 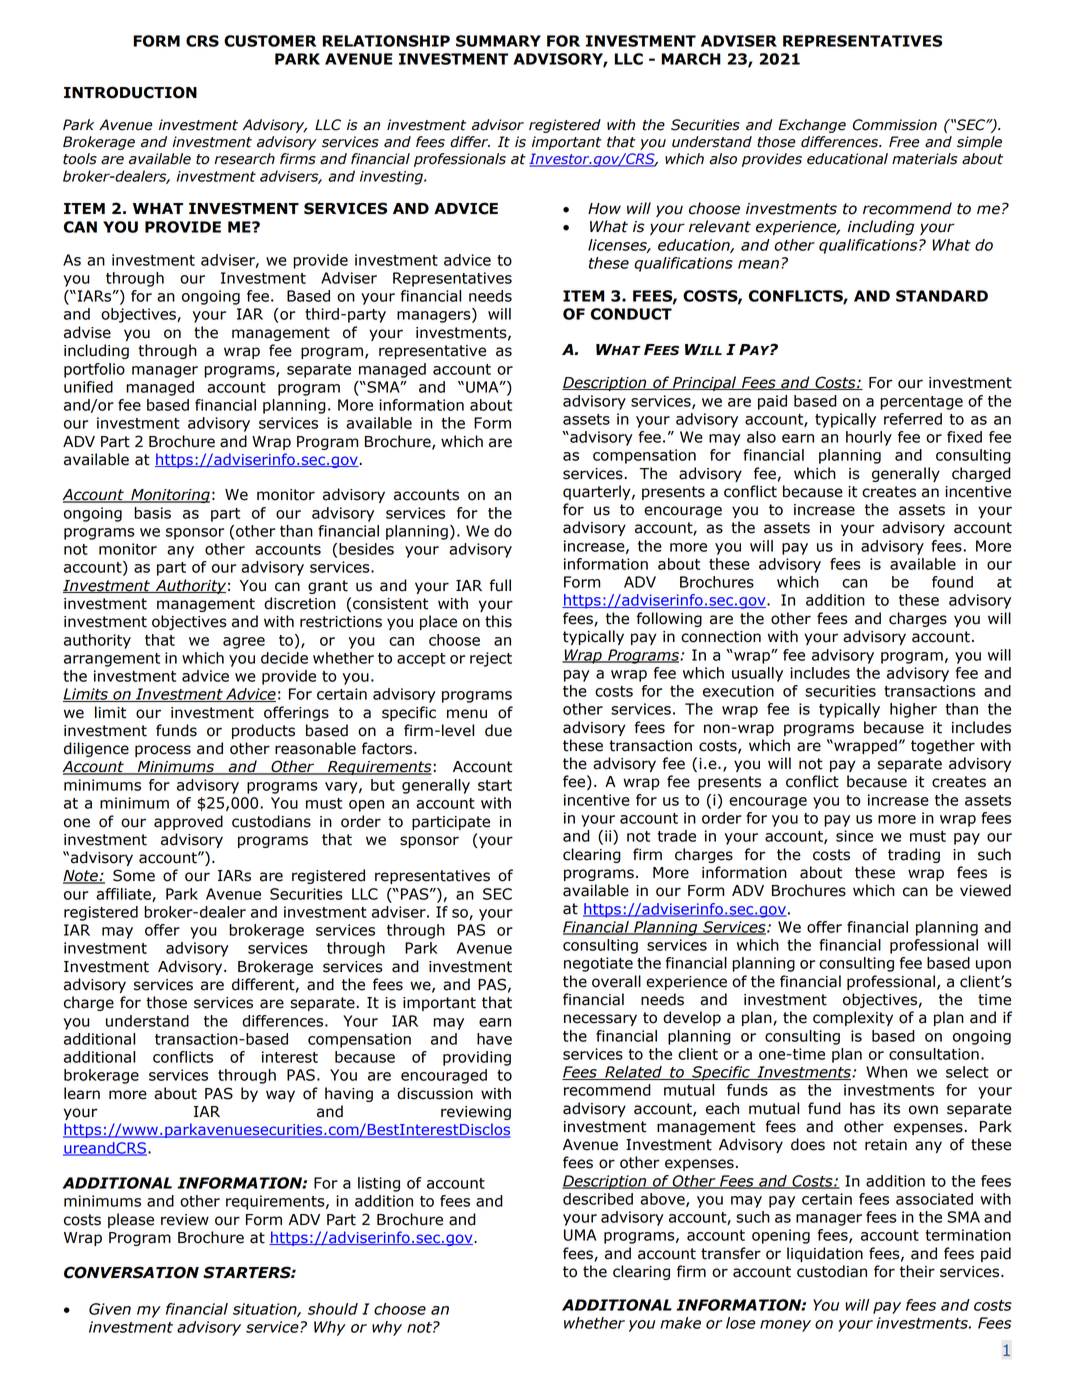 What do you see at coordinates (598, 964) in the document?
I see `negotiate` at bounding box center [598, 964].
